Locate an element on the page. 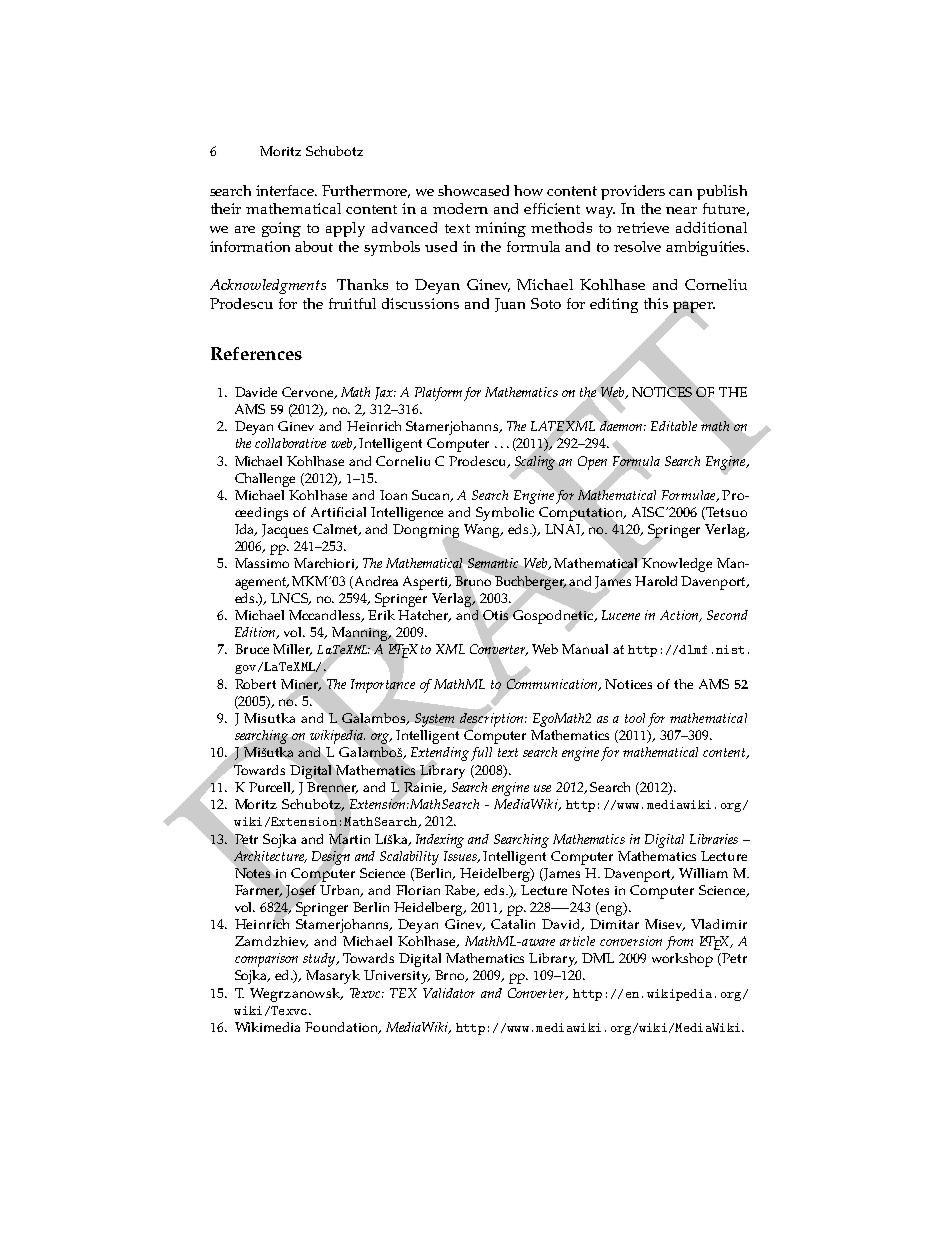  Jacques is located at coordinates (285, 531).
